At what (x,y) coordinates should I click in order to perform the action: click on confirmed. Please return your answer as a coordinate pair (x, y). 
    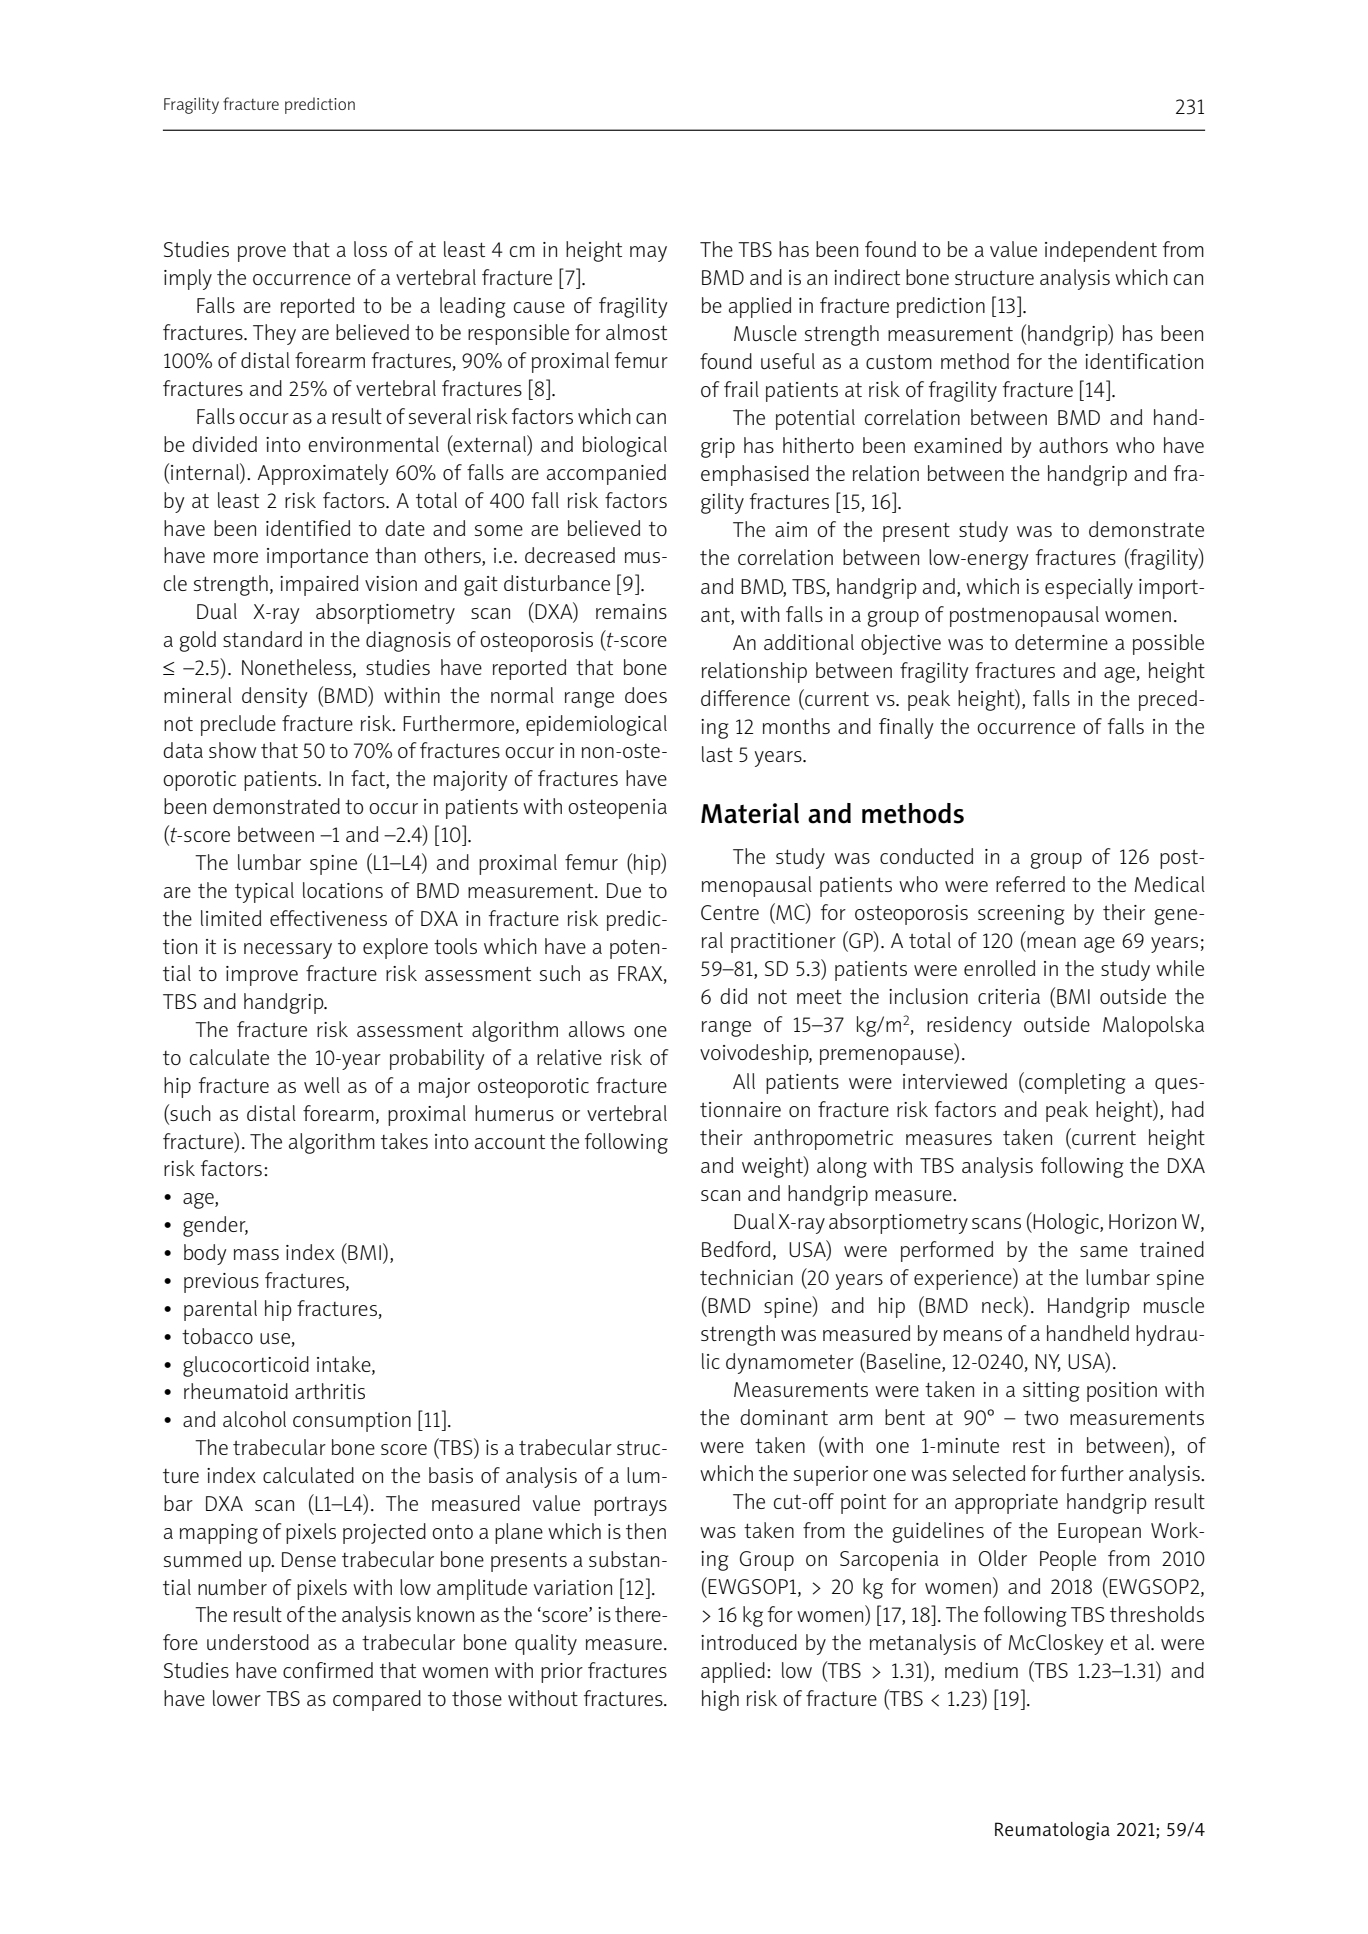
    Looking at the image, I should click on (328, 1670).
